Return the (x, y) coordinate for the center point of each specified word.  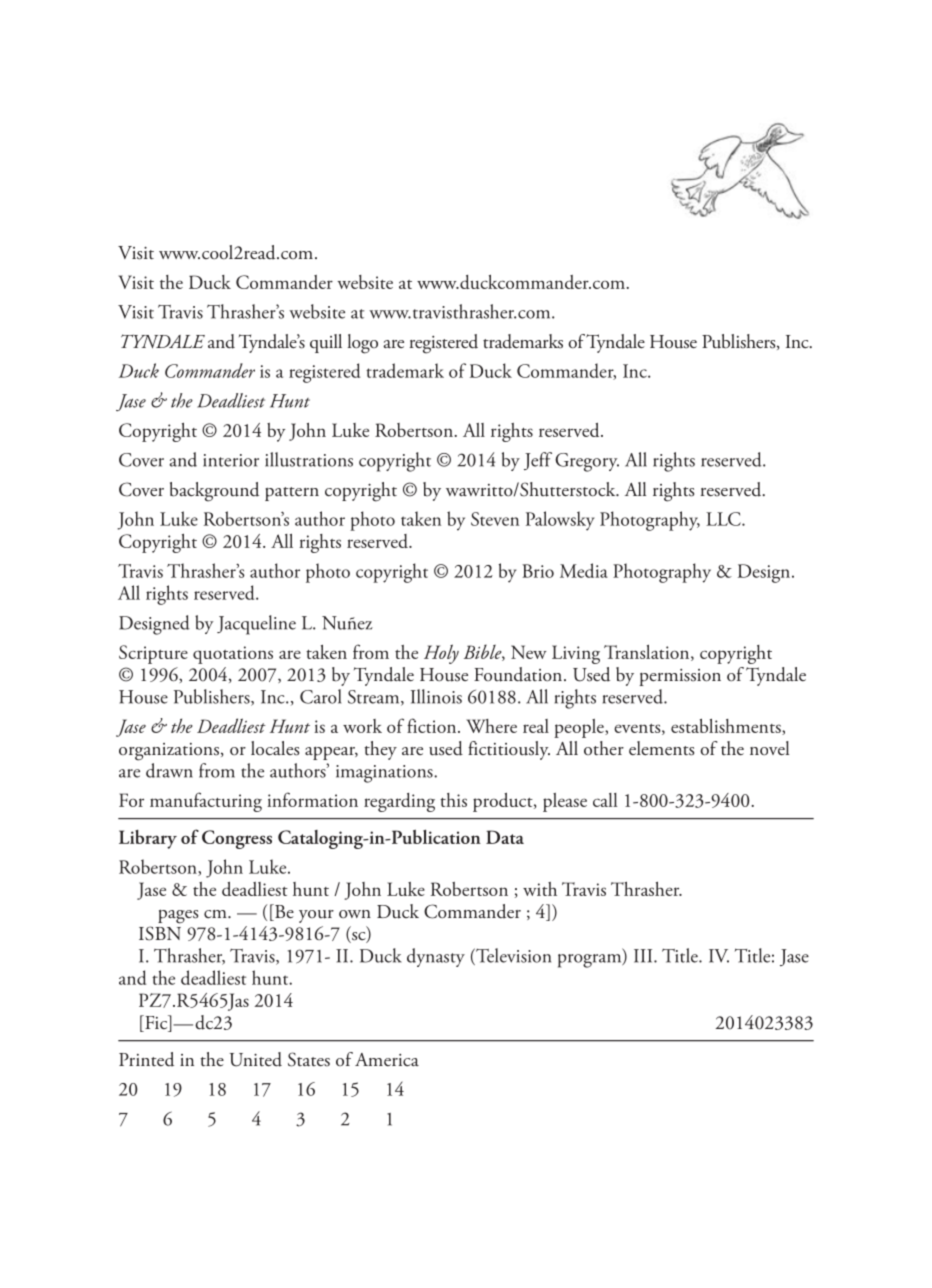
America (387, 1059)
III (644, 956)
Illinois (436, 696)
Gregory (587, 462)
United (255, 1059)
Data (505, 837)
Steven (495, 519)
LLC (724, 519)
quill (326, 343)
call (605, 800)
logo (363, 344)
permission (680, 677)
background (214, 492)
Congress (237, 839)
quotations (233, 655)
